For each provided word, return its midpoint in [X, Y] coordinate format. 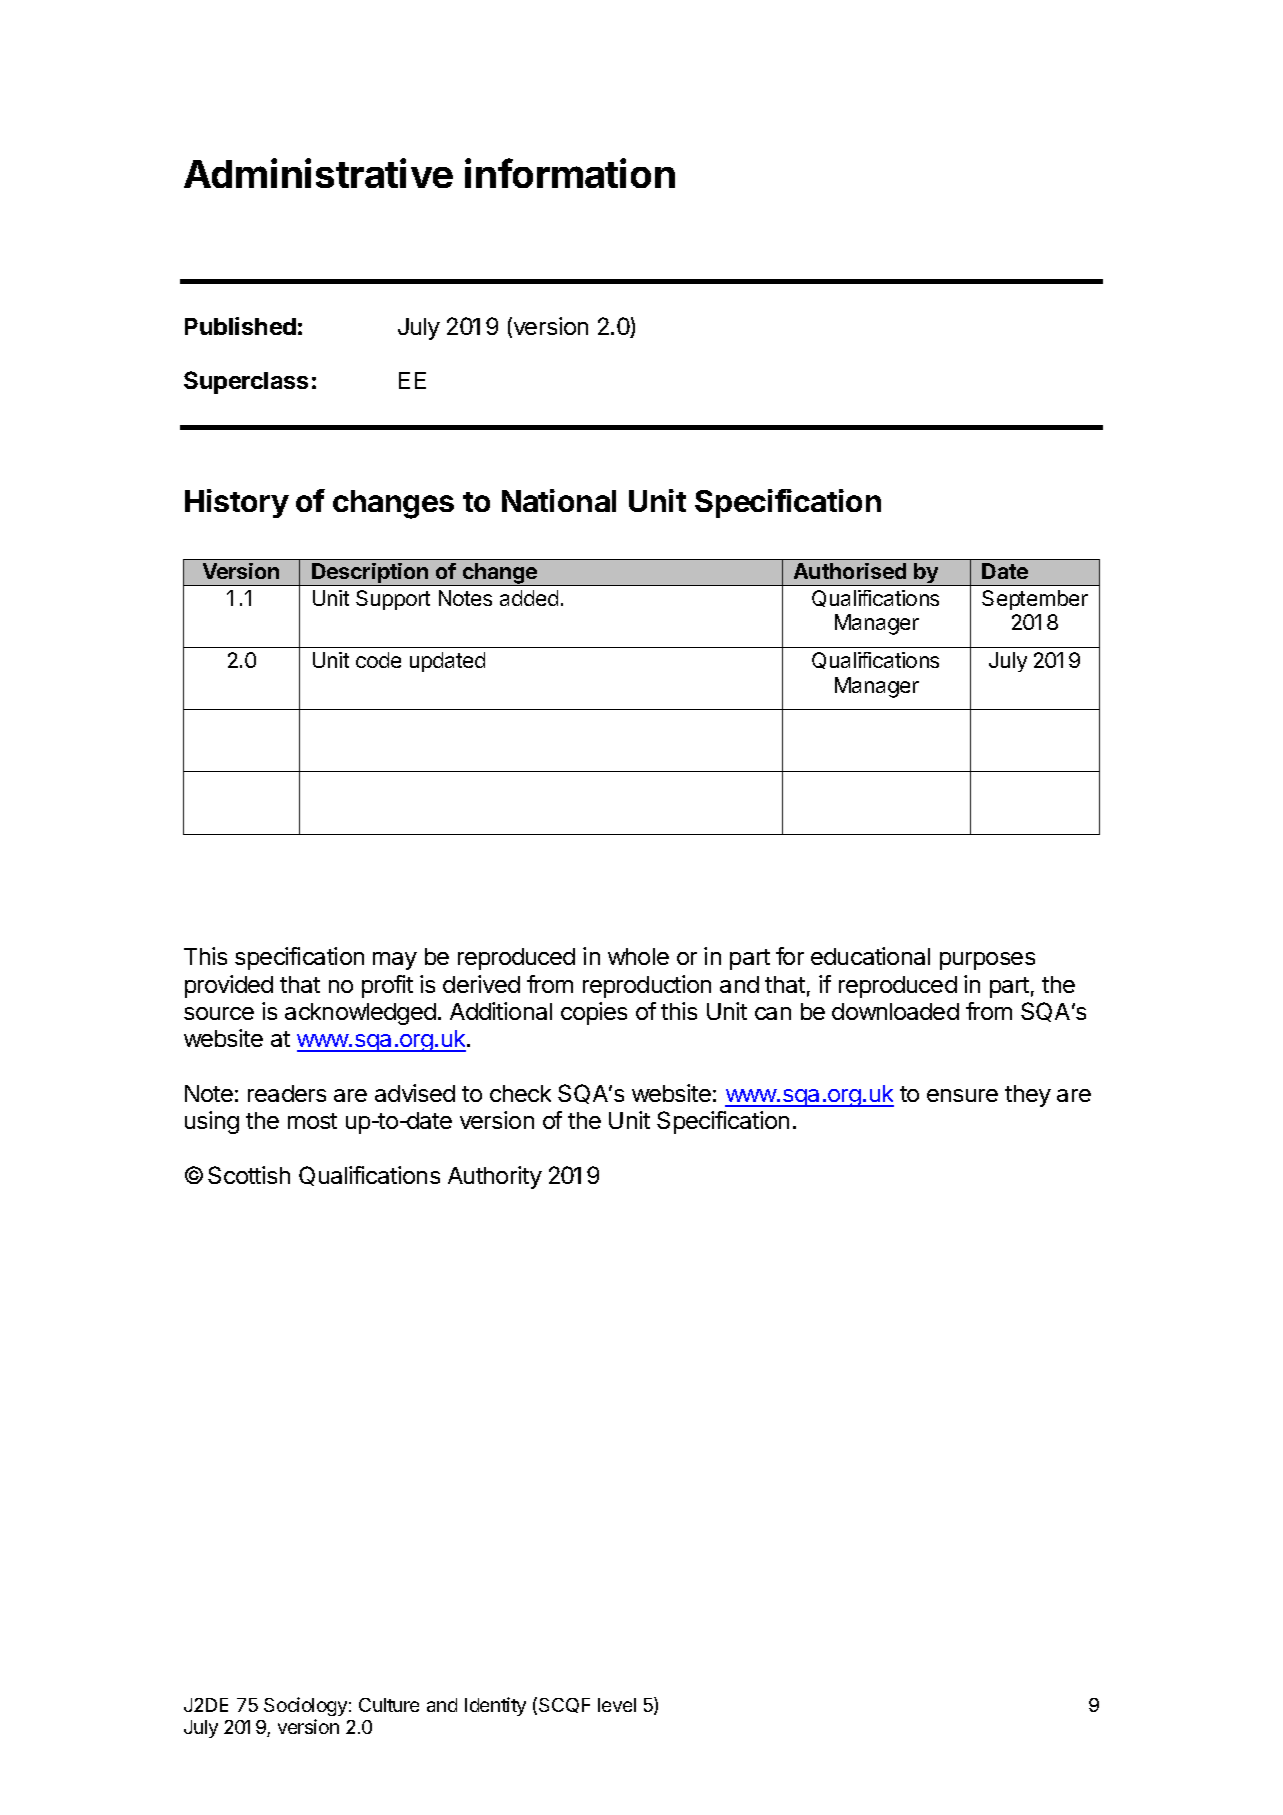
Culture [389, 1705]
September [1035, 600]
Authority [495, 1177]
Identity [495, 1706]
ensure [962, 1095]
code [378, 660]
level [617, 1705]
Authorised [850, 571]
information [570, 173]
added [529, 598]
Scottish [249, 1175]
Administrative [318, 173]
